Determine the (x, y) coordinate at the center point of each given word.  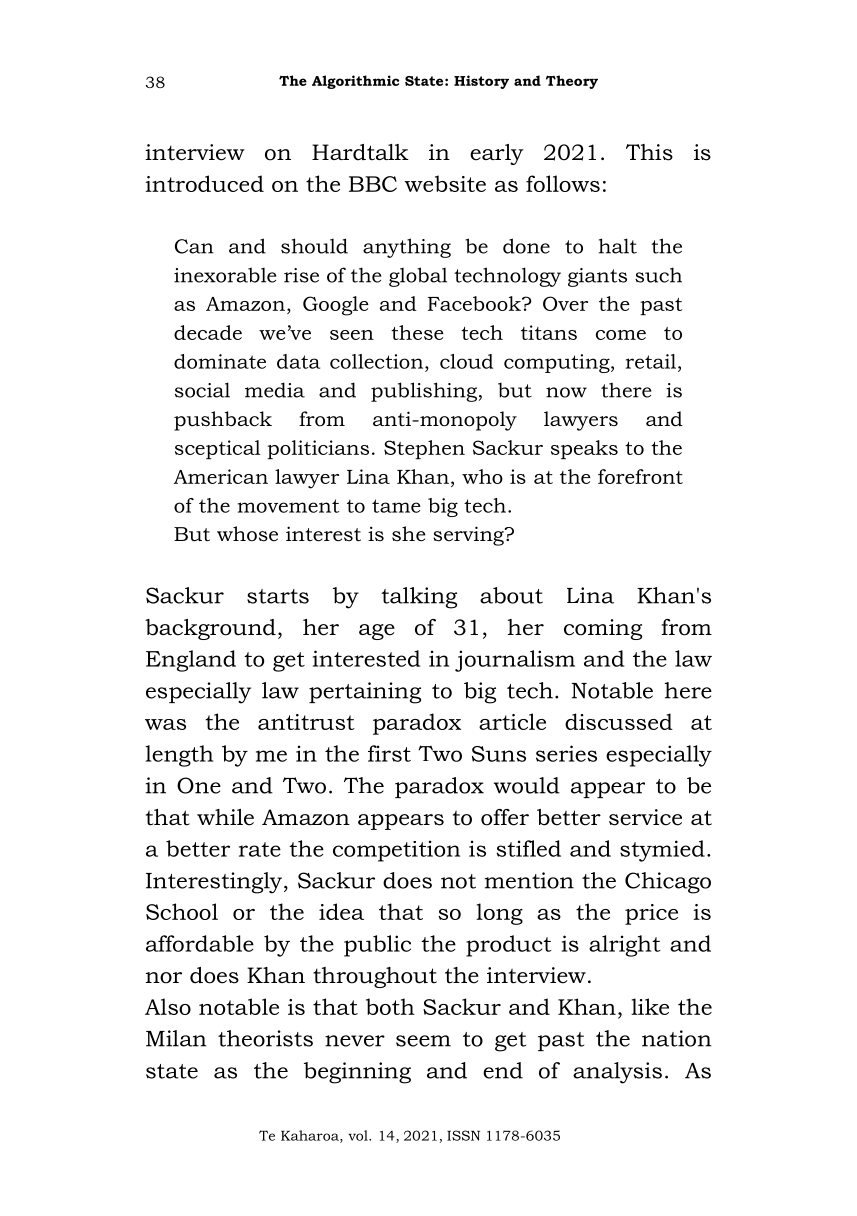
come (621, 335)
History (481, 82)
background (210, 629)
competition (396, 851)
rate (260, 849)
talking (419, 598)
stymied (662, 851)
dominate (220, 361)
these (417, 332)
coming (603, 629)
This (649, 152)
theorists (265, 1038)
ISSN (463, 1135)
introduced (204, 183)
